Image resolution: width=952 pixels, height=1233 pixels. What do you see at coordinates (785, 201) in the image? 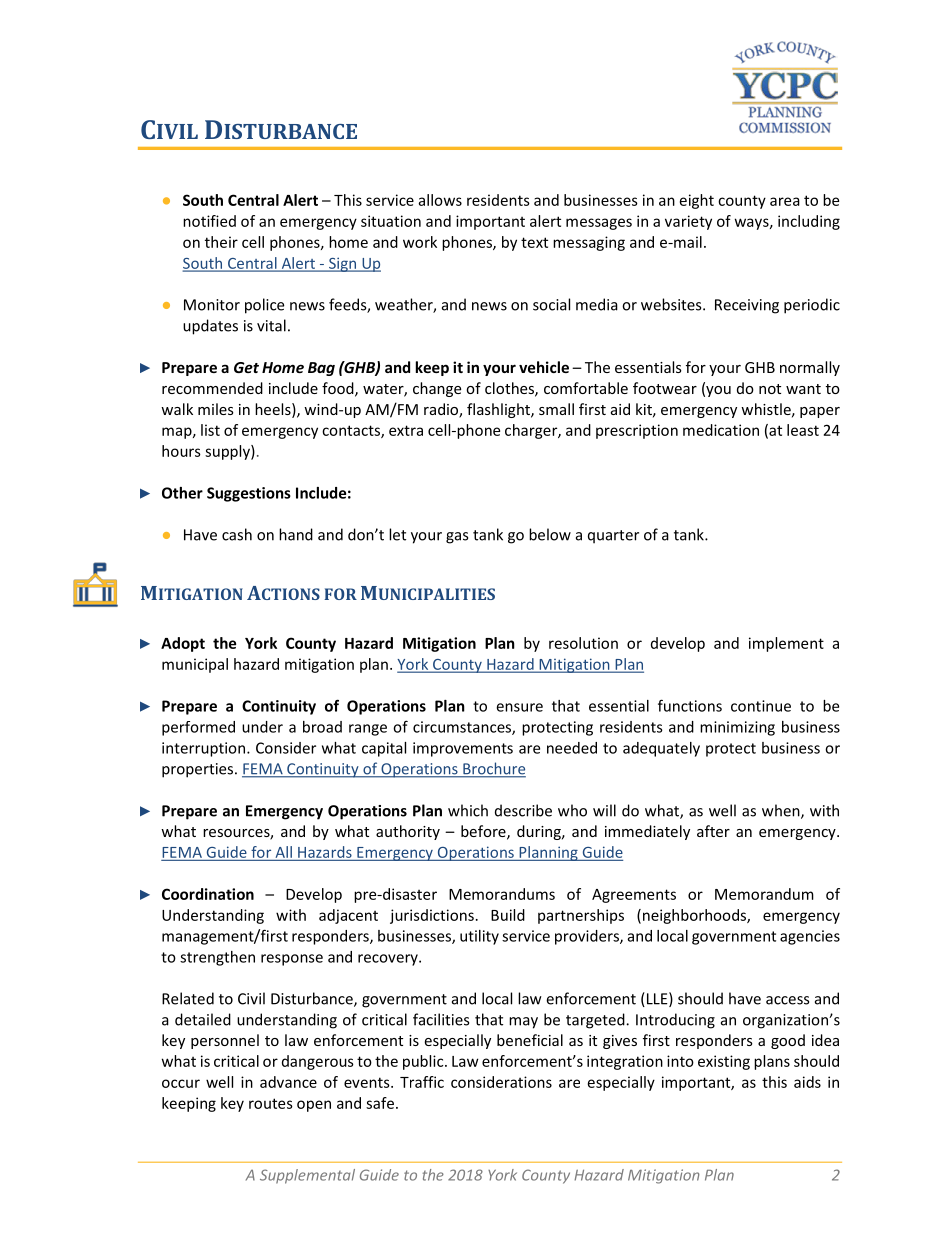
I see `area` at bounding box center [785, 201].
